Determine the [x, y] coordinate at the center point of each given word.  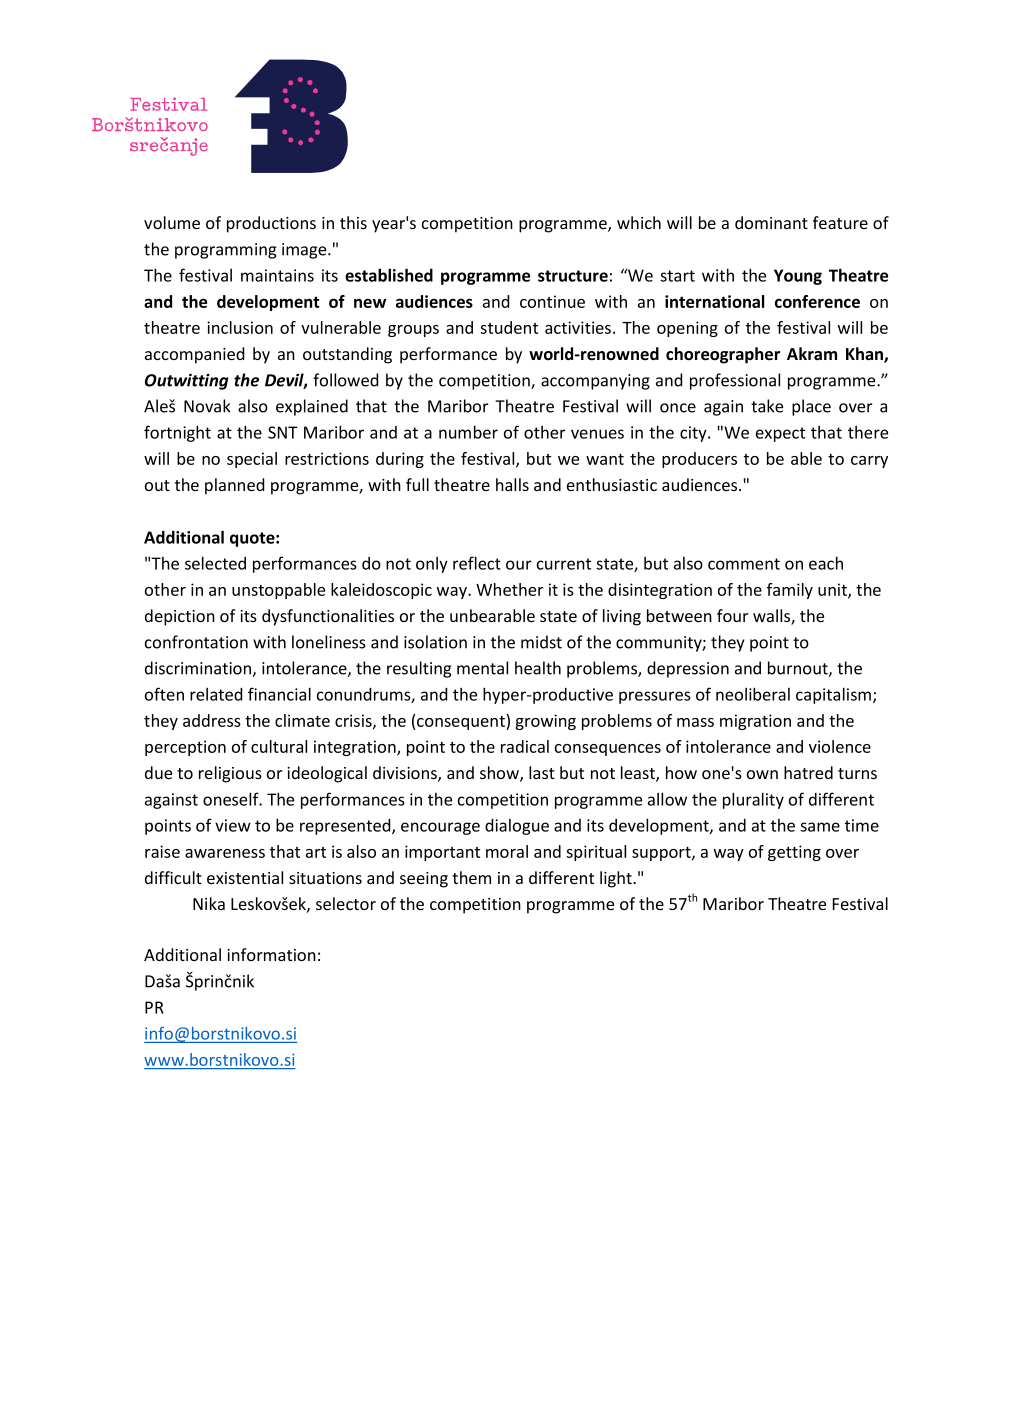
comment [744, 564]
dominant [771, 222]
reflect [477, 563]
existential [245, 877]
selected [215, 563]
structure [573, 276]
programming [225, 251]
